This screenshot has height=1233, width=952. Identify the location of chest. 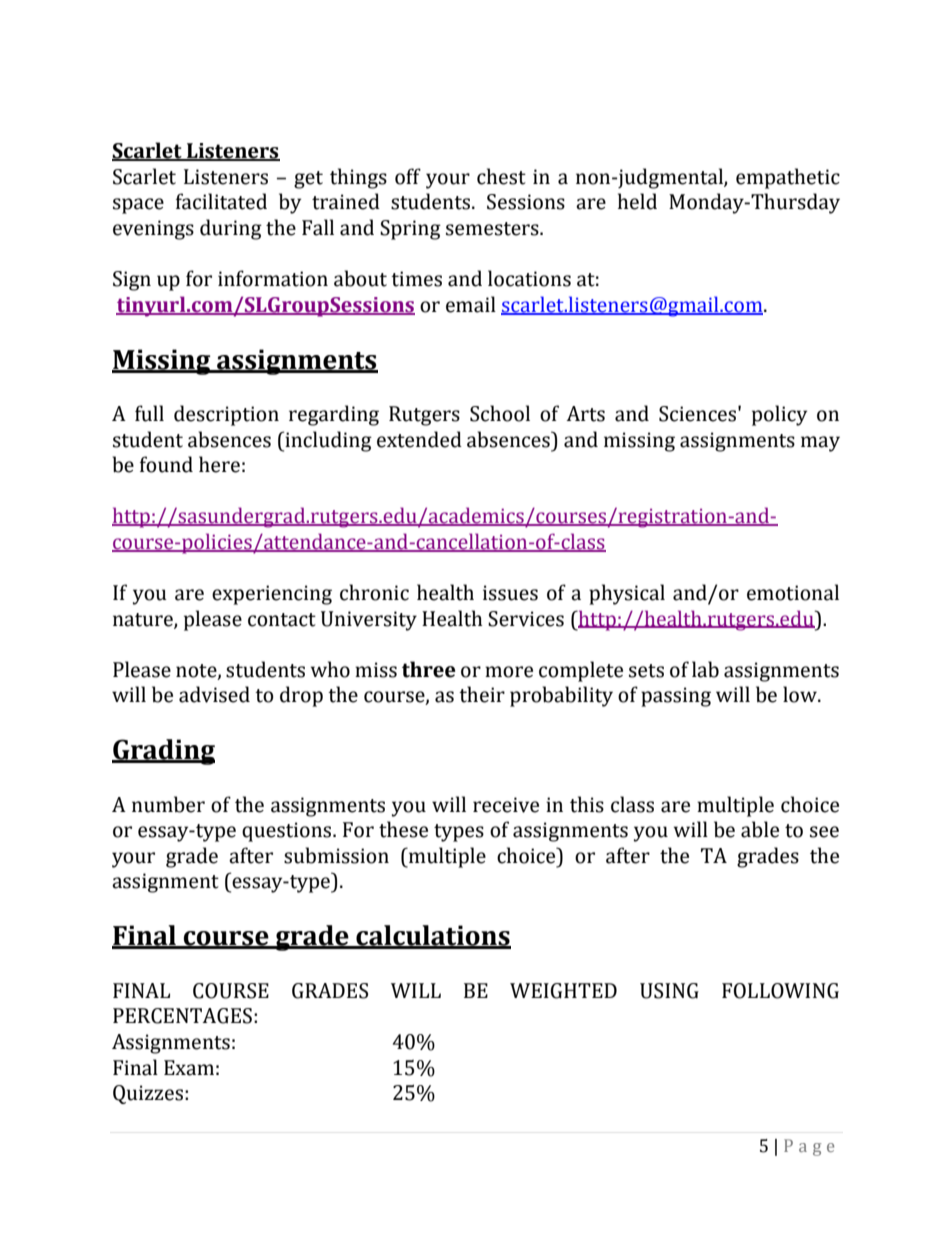
(501, 176).
